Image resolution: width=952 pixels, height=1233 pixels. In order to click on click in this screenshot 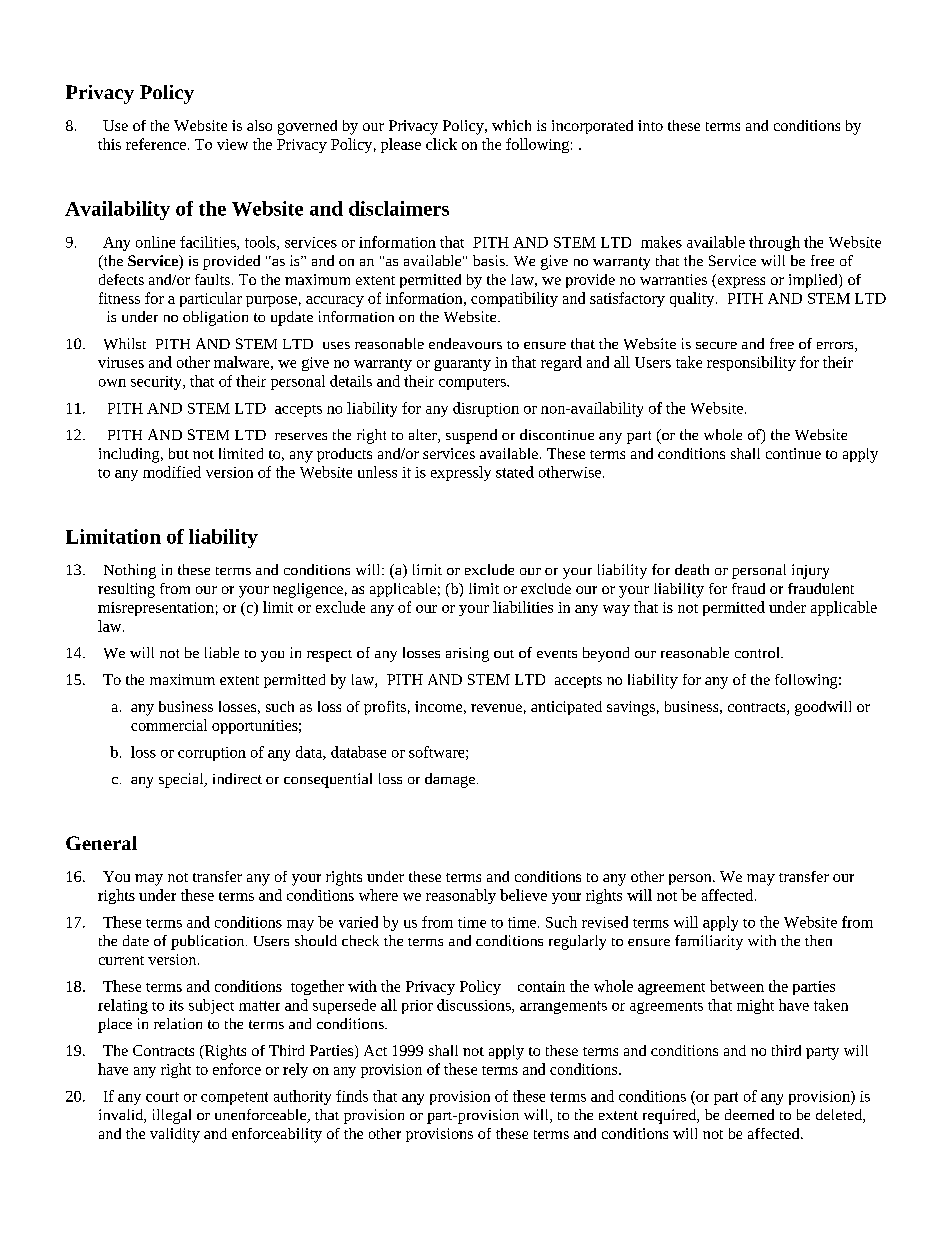, I will do `click(441, 144)`.
